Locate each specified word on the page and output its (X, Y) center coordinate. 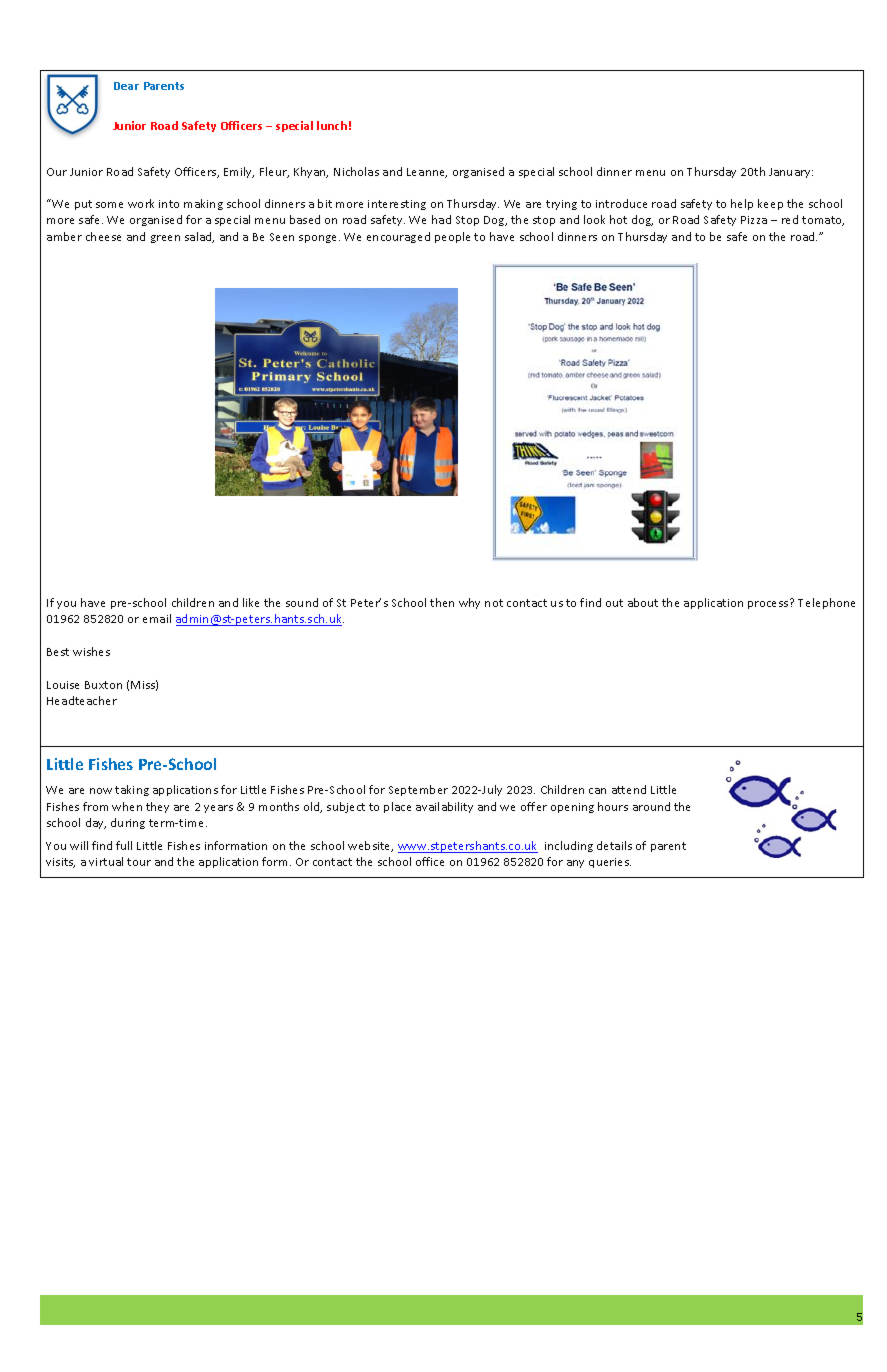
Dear (126, 86)
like (251, 602)
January (791, 173)
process (769, 604)
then (442, 602)
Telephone (826, 603)
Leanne (427, 173)
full (124, 845)
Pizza (754, 220)
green (165, 239)
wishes (91, 651)
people (452, 237)
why (469, 603)
